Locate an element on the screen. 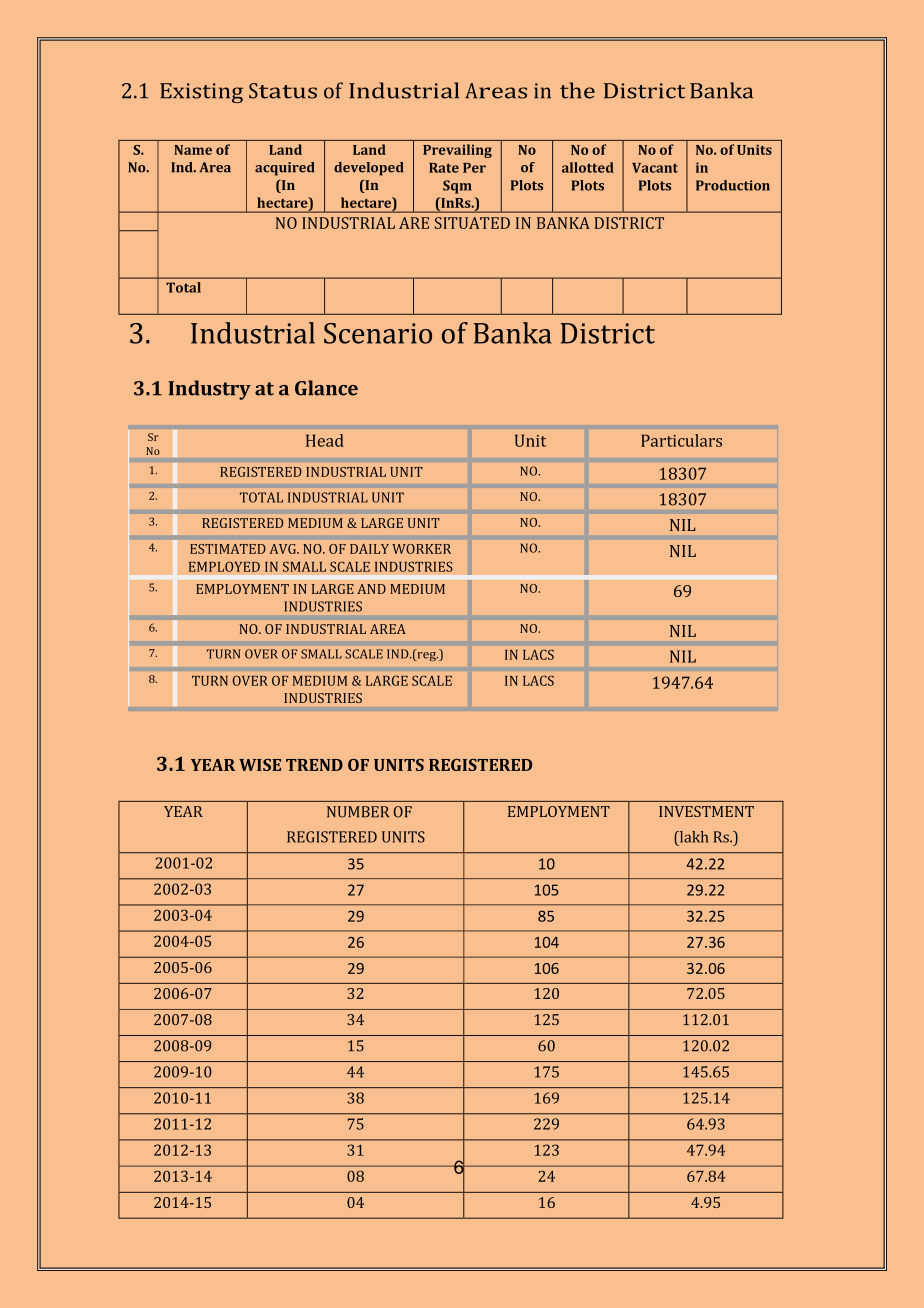 The image size is (924, 1308). SITUATED is located at coordinates (472, 223).
